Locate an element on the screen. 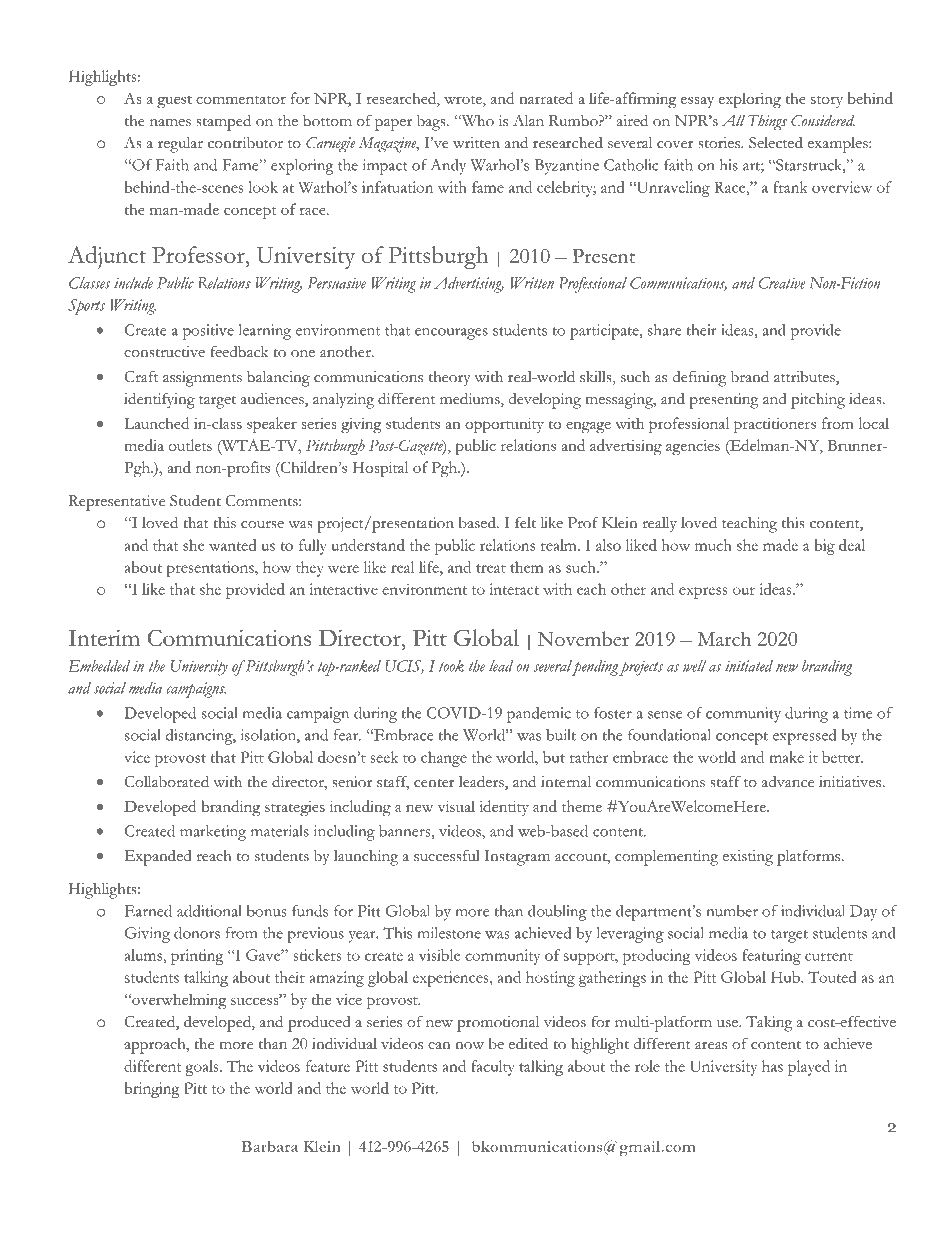  bringing is located at coordinates (152, 1090).
